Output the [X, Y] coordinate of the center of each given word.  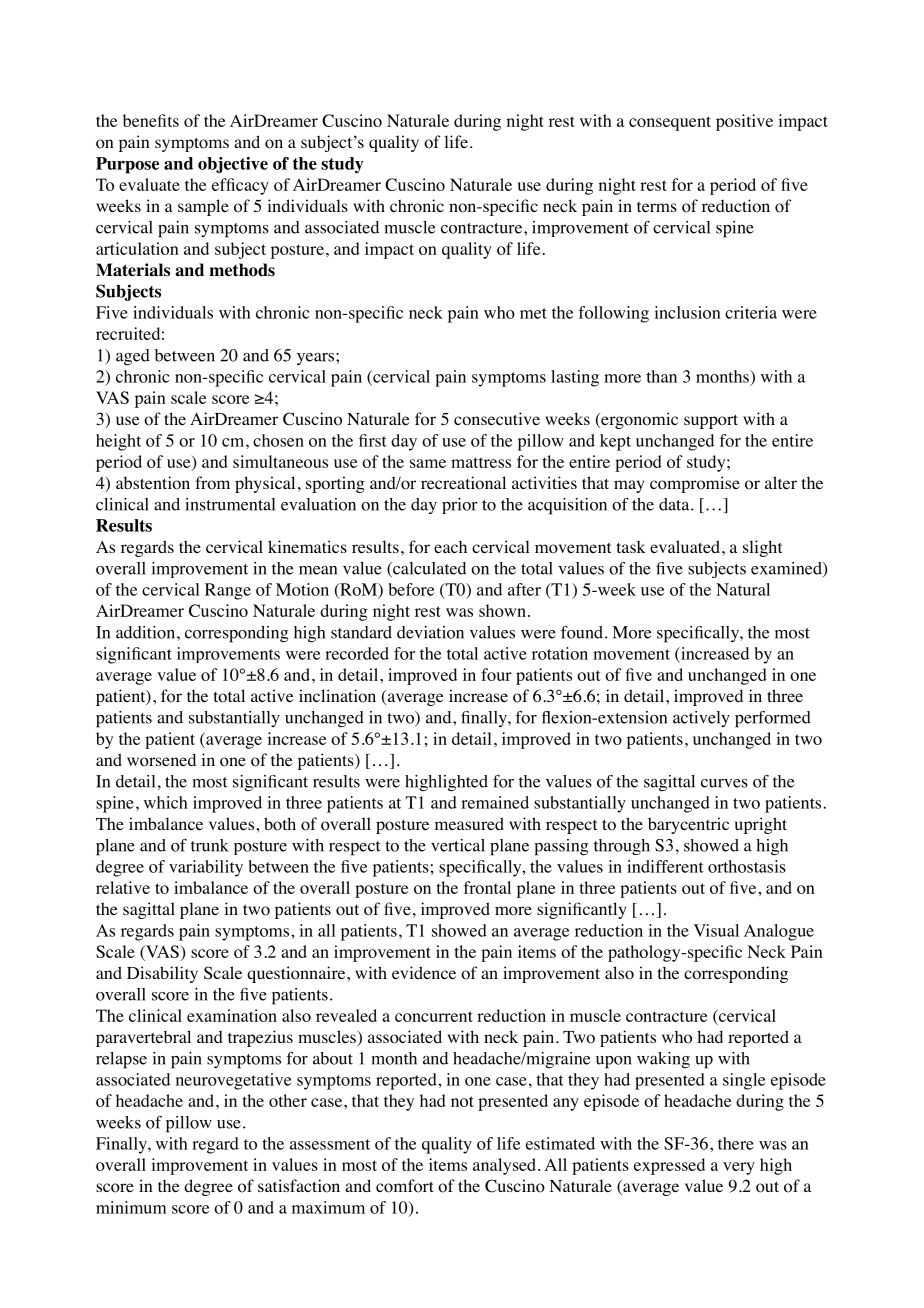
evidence [424, 972]
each [450, 546]
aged [133, 357]
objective [233, 165]
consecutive [497, 419]
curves [724, 783]
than [661, 376]
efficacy [240, 186]
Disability [162, 974]
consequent [670, 123]
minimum [131, 1207]
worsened [161, 760]
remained [495, 802]
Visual [716, 930]
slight [762, 548]
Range [228, 591]
